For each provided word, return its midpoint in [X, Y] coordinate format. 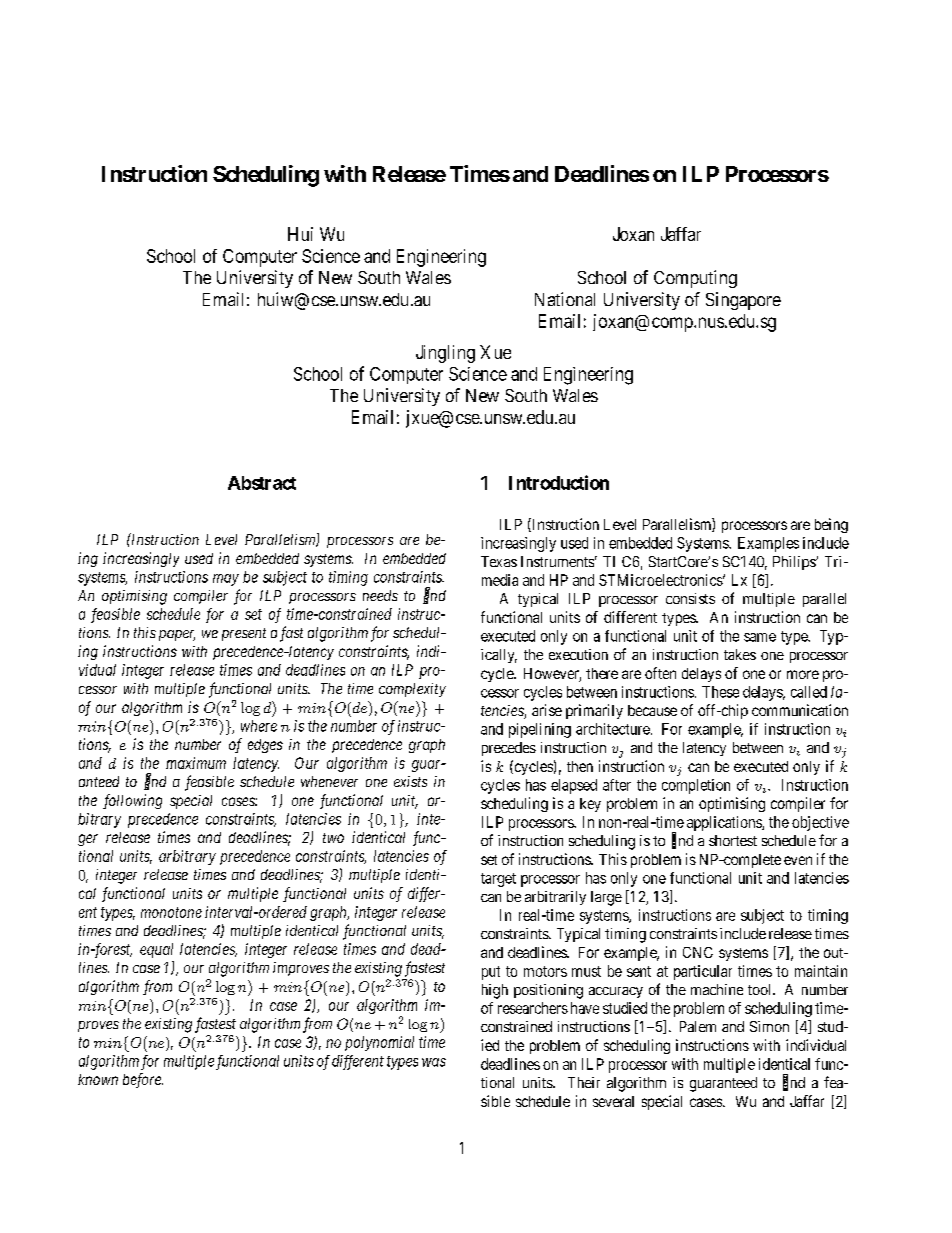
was [434, 1062]
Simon [769, 1026]
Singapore [743, 301]
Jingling [445, 354]
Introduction [559, 482]
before [143, 1080]
